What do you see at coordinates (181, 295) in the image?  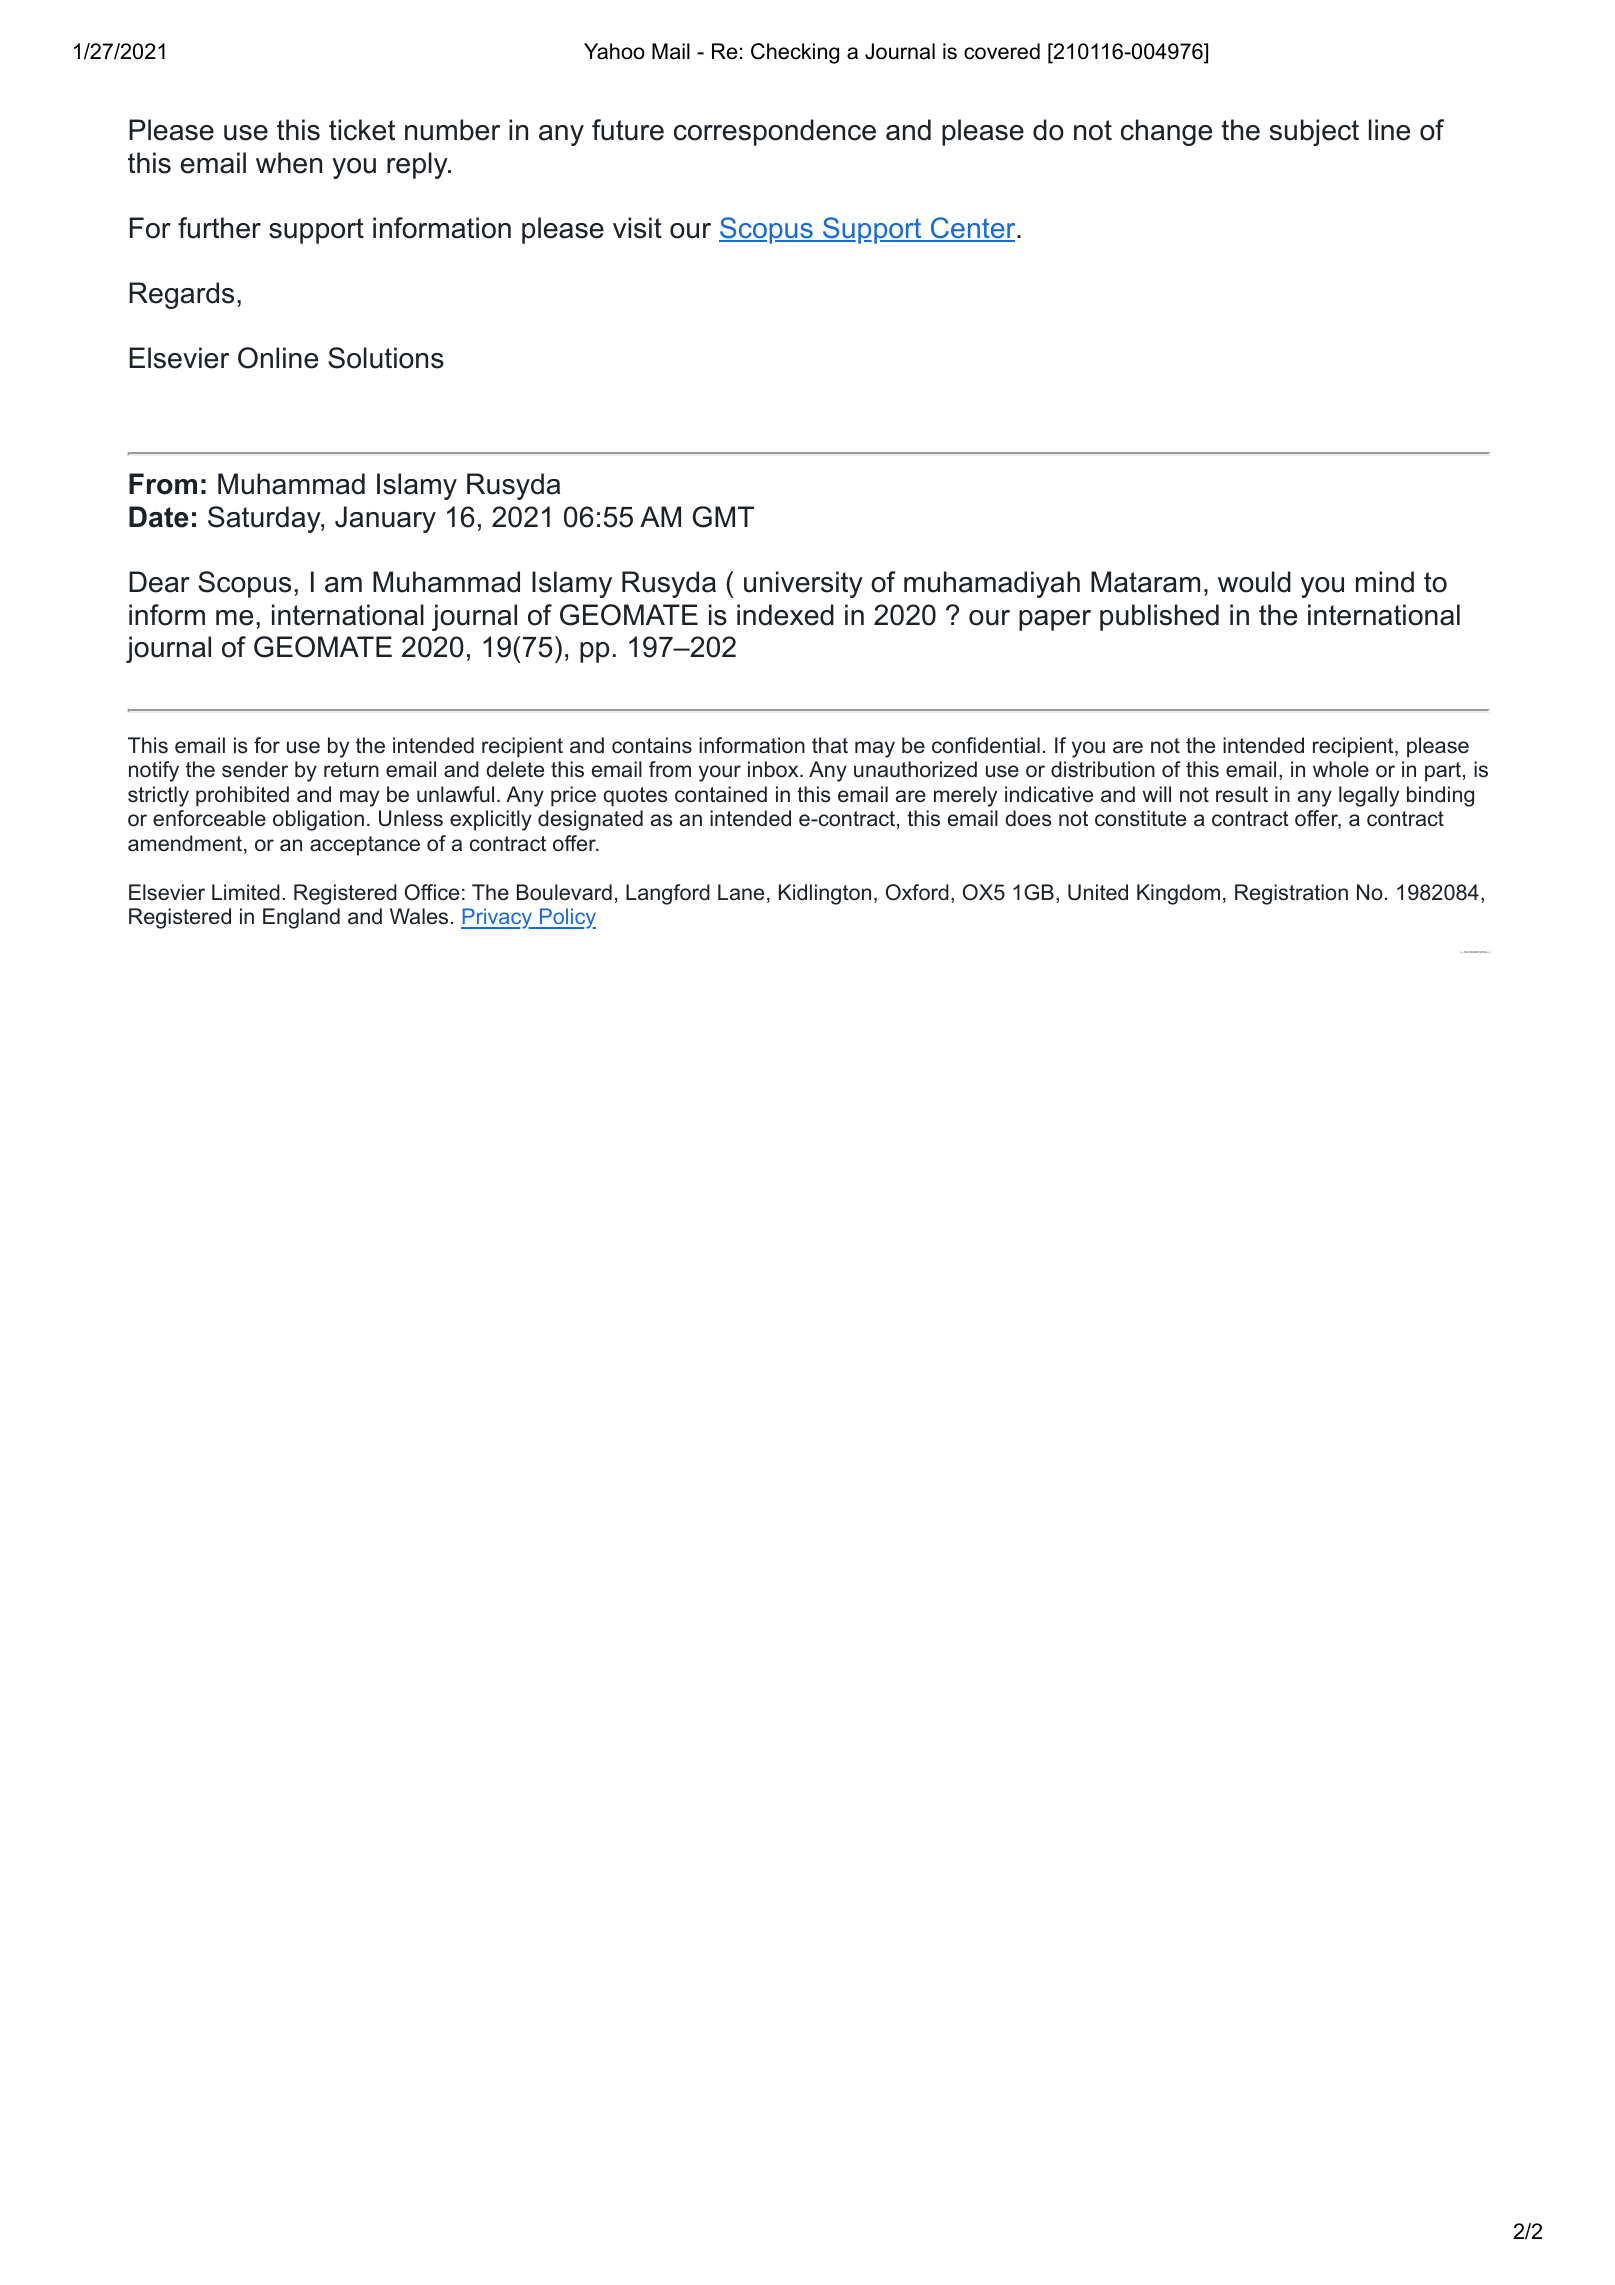 I see `Regards` at bounding box center [181, 295].
